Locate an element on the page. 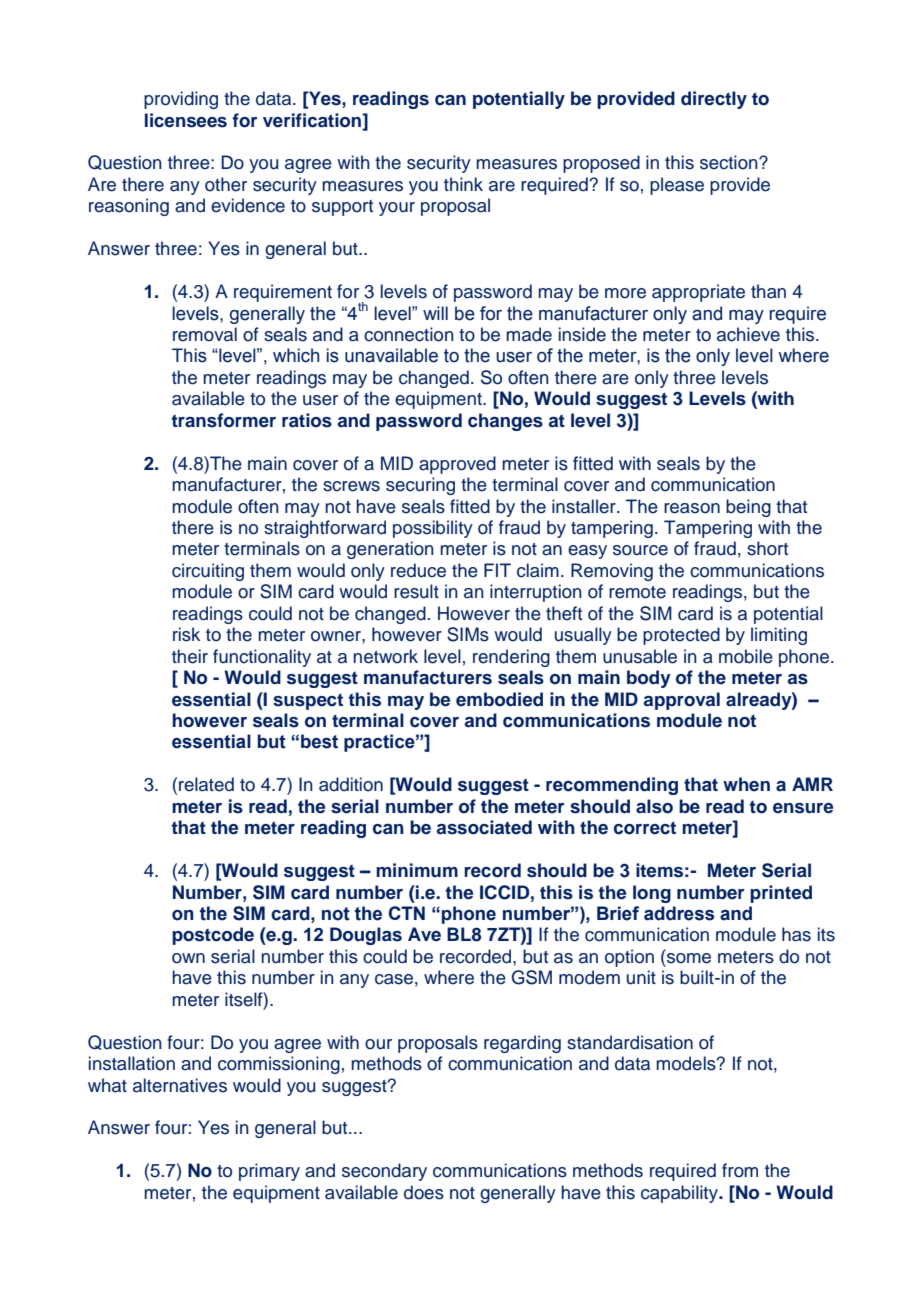  primary is located at coordinates (269, 1172).
